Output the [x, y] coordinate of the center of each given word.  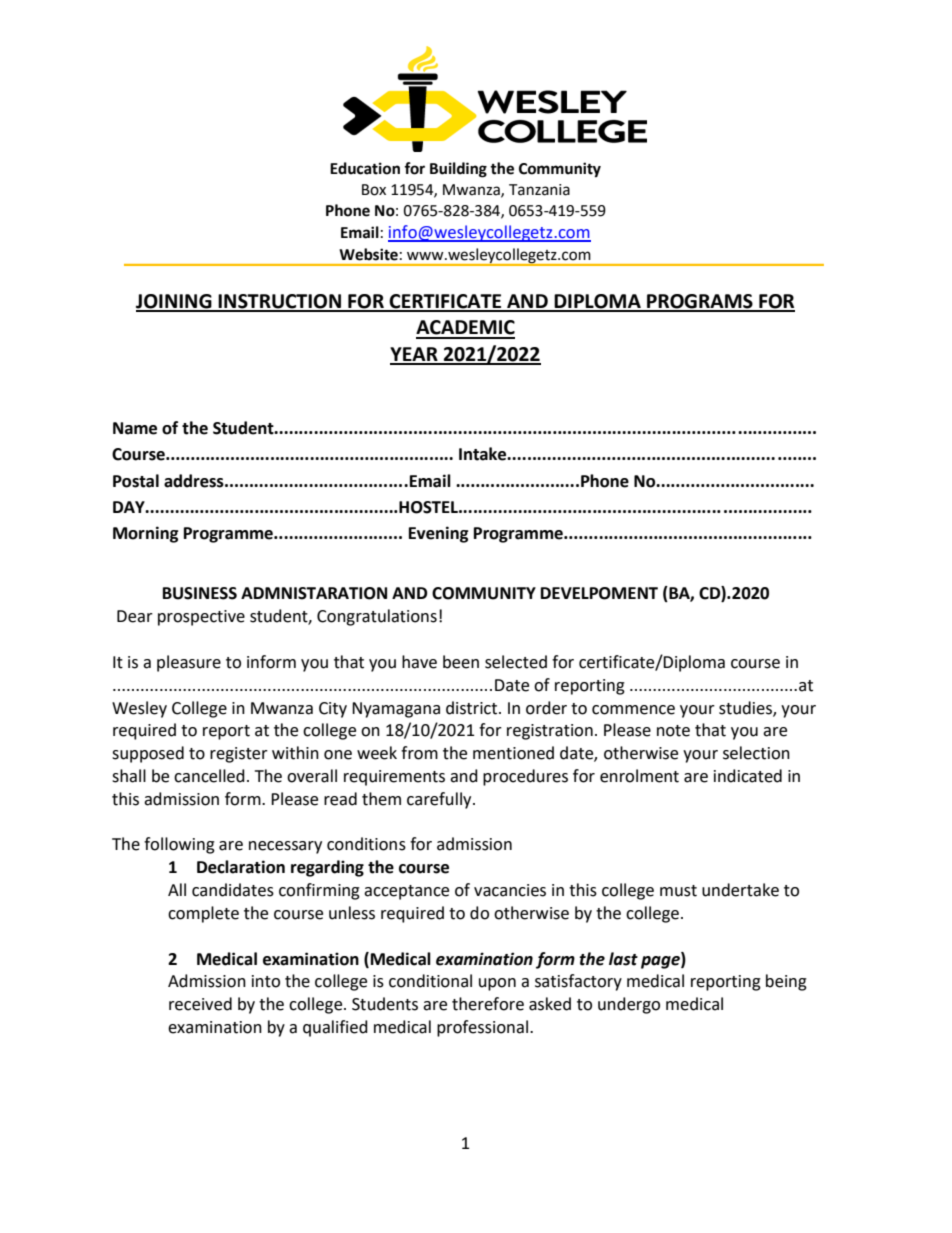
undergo [629, 1005]
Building [458, 170]
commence [633, 710]
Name [135, 428]
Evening [439, 534]
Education [365, 168]
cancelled [209, 776]
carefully [440, 800]
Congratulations [377, 617]
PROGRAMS [700, 302]
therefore [488, 1004]
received [200, 1004]
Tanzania [539, 190]
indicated [748, 776]
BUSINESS [200, 593]
